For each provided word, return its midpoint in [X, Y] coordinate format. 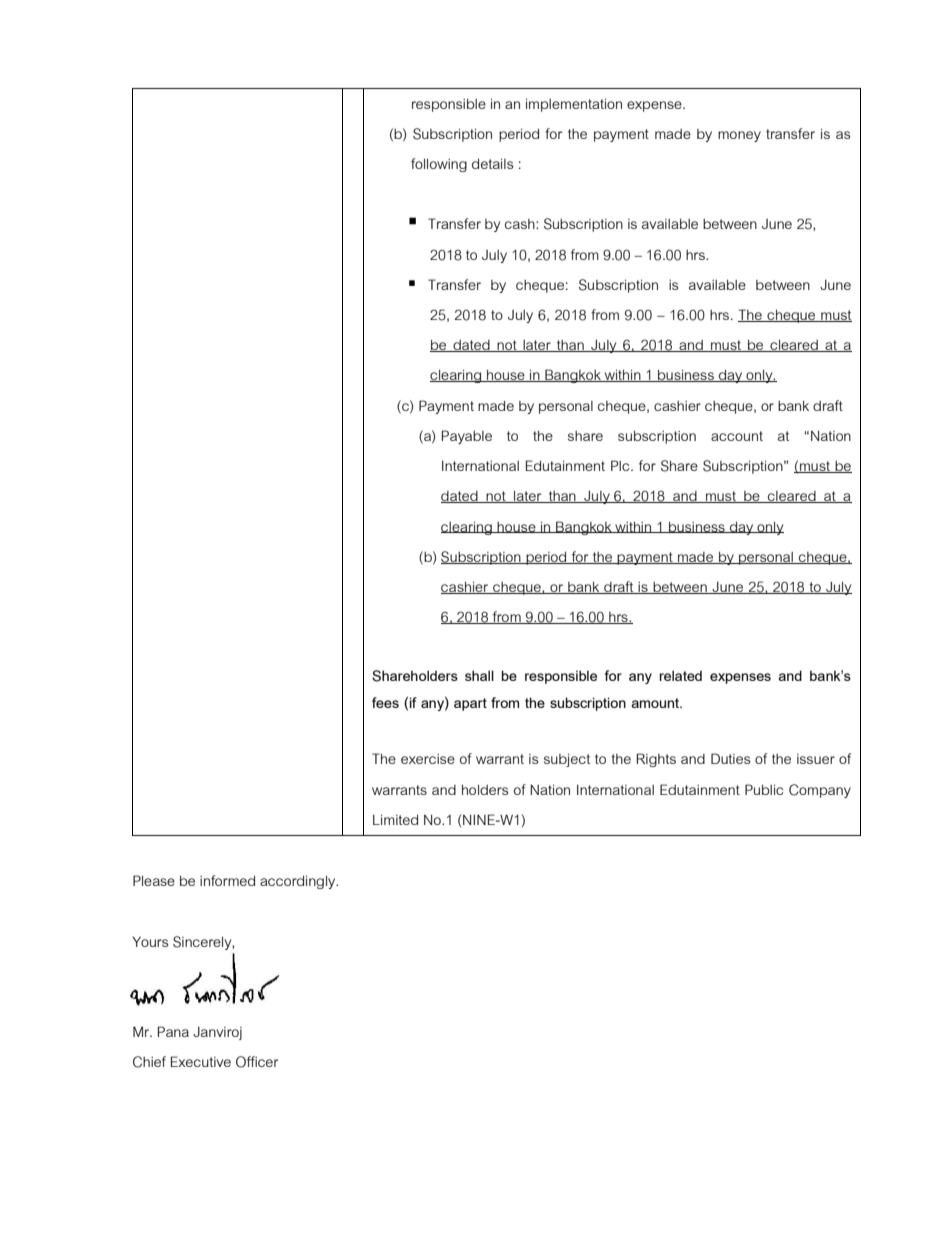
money [739, 136]
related [680, 675]
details [493, 163]
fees [385, 702]
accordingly [299, 882]
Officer [257, 1062]
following [439, 165]
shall [479, 675]
